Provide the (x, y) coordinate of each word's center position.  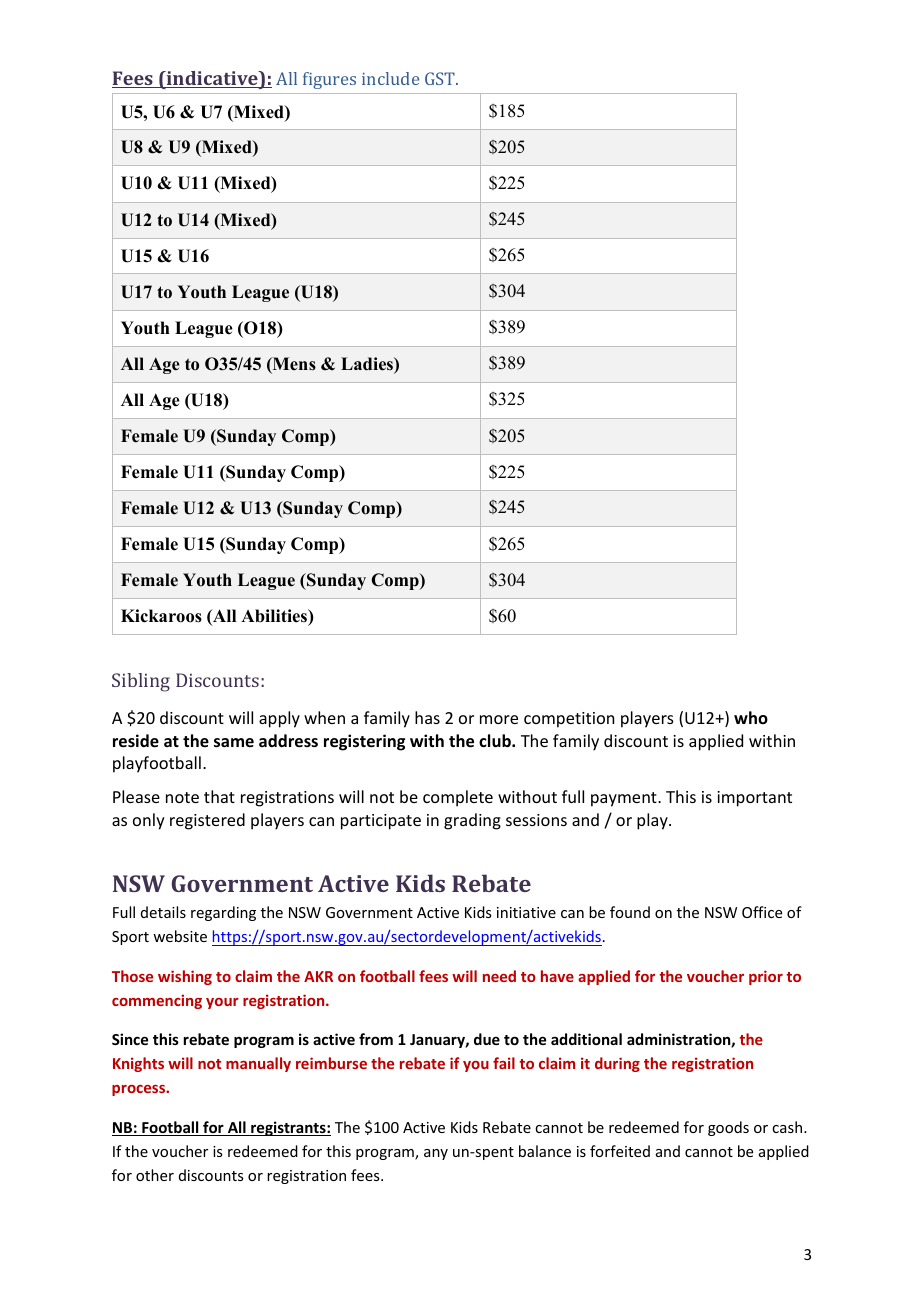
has (427, 717)
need (499, 976)
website (180, 936)
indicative (212, 79)
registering (364, 742)
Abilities (275, 616)
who (751, 717)
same (234, 743)
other (155, 1175)
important (754, 799)
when (324, 717)
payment (625, 799)
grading (472, 821)
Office (762, 912)
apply (279, 719)
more (499, 719)
